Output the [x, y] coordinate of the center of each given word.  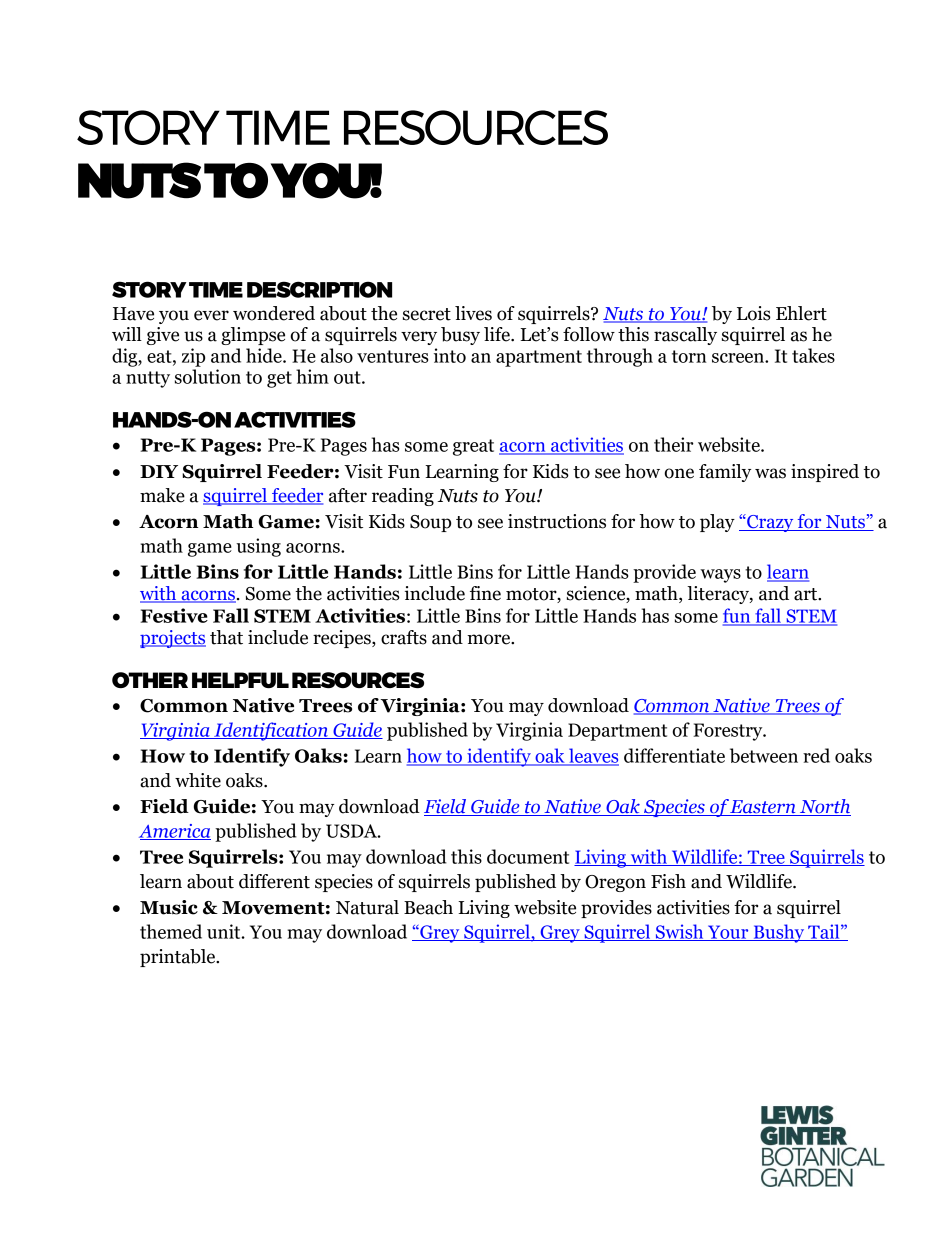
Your [728, 933]
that [226, 637]
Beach [428, 907]
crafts [404, 637]
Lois [754, 313]
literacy [719, 595]
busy [460, 336]
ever [211, 315]
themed [171, 931]
